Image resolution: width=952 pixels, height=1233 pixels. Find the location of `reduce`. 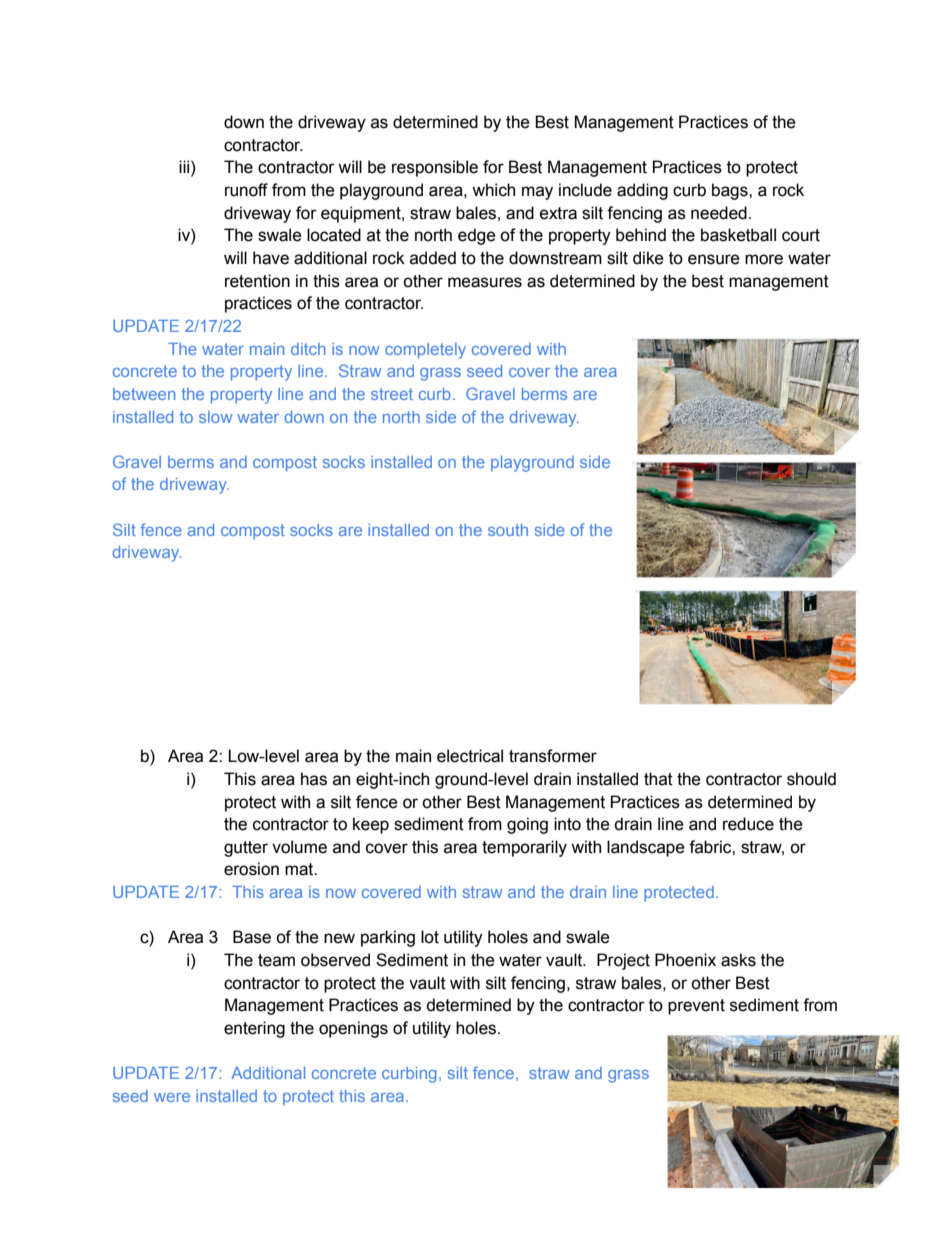

reduce is located at coordinates (748, 824).
